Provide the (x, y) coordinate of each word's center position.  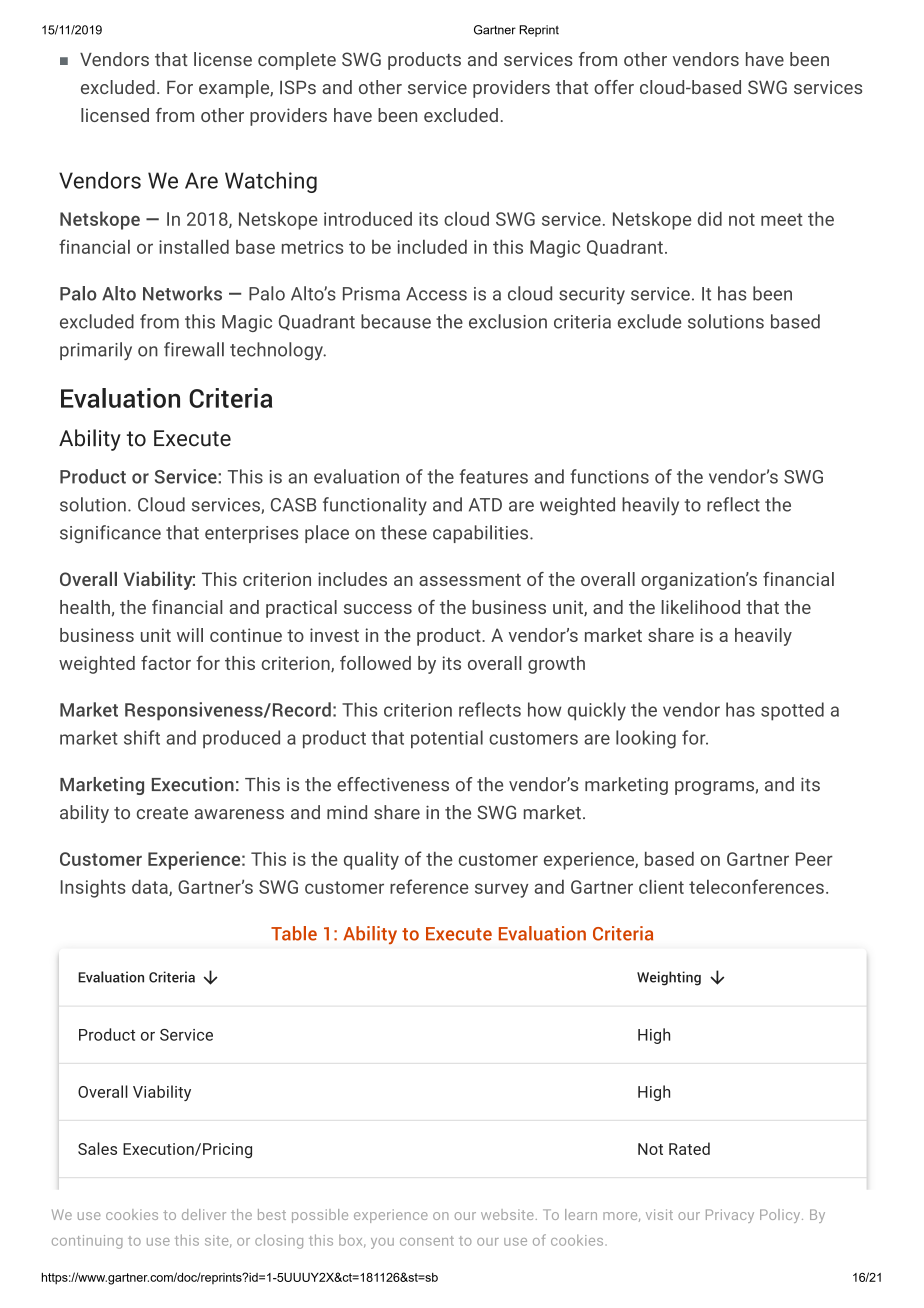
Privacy (730, 1216)
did (710, 219)
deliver (204, 1214)
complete (297, 61)
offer (614, 87)
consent (427, 1241)
